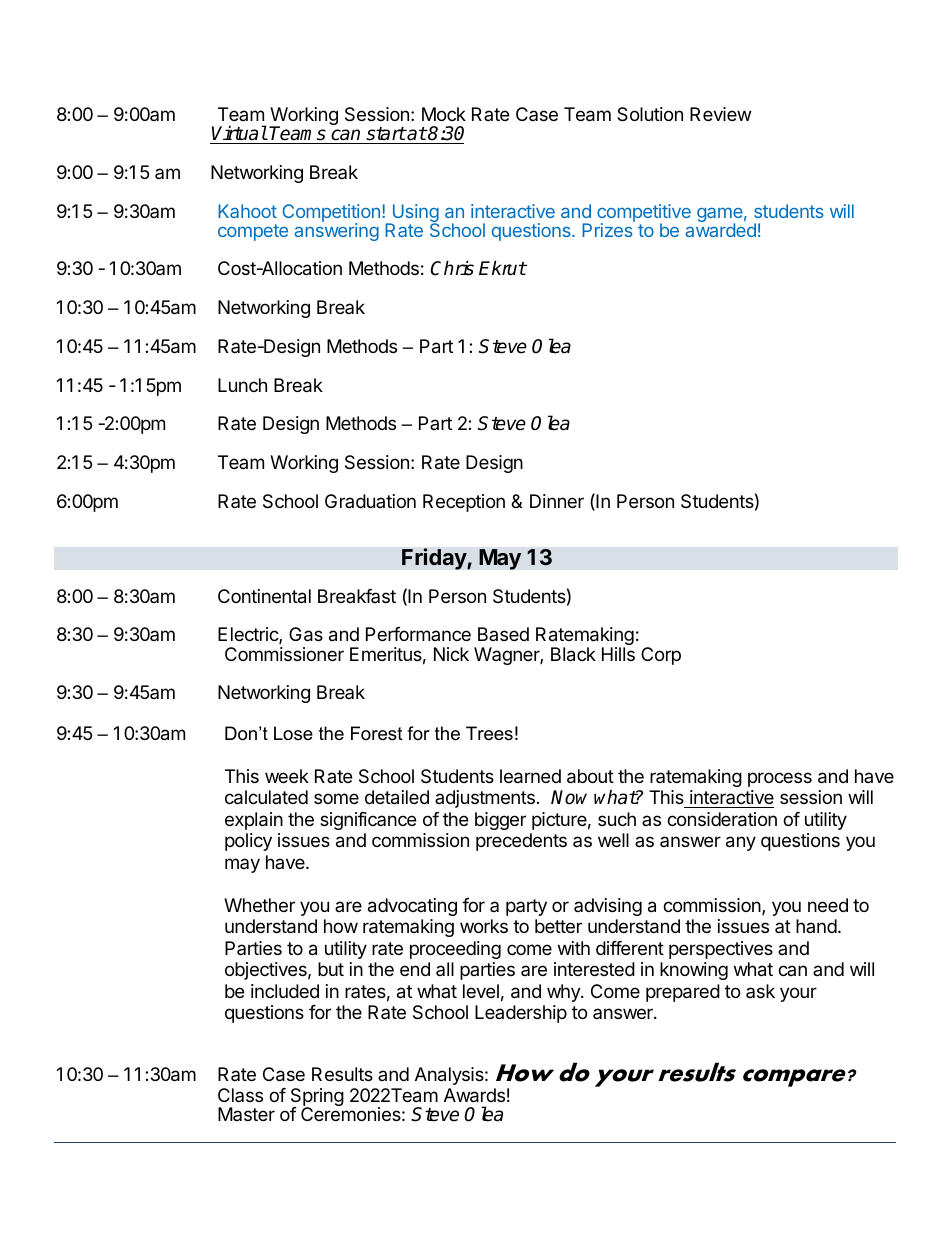 This screenshot has width=952, height=1233. What do you see at coordinates (259, 905) in the screenshot?
I see `Whether` at bounding box center [259, 905].
